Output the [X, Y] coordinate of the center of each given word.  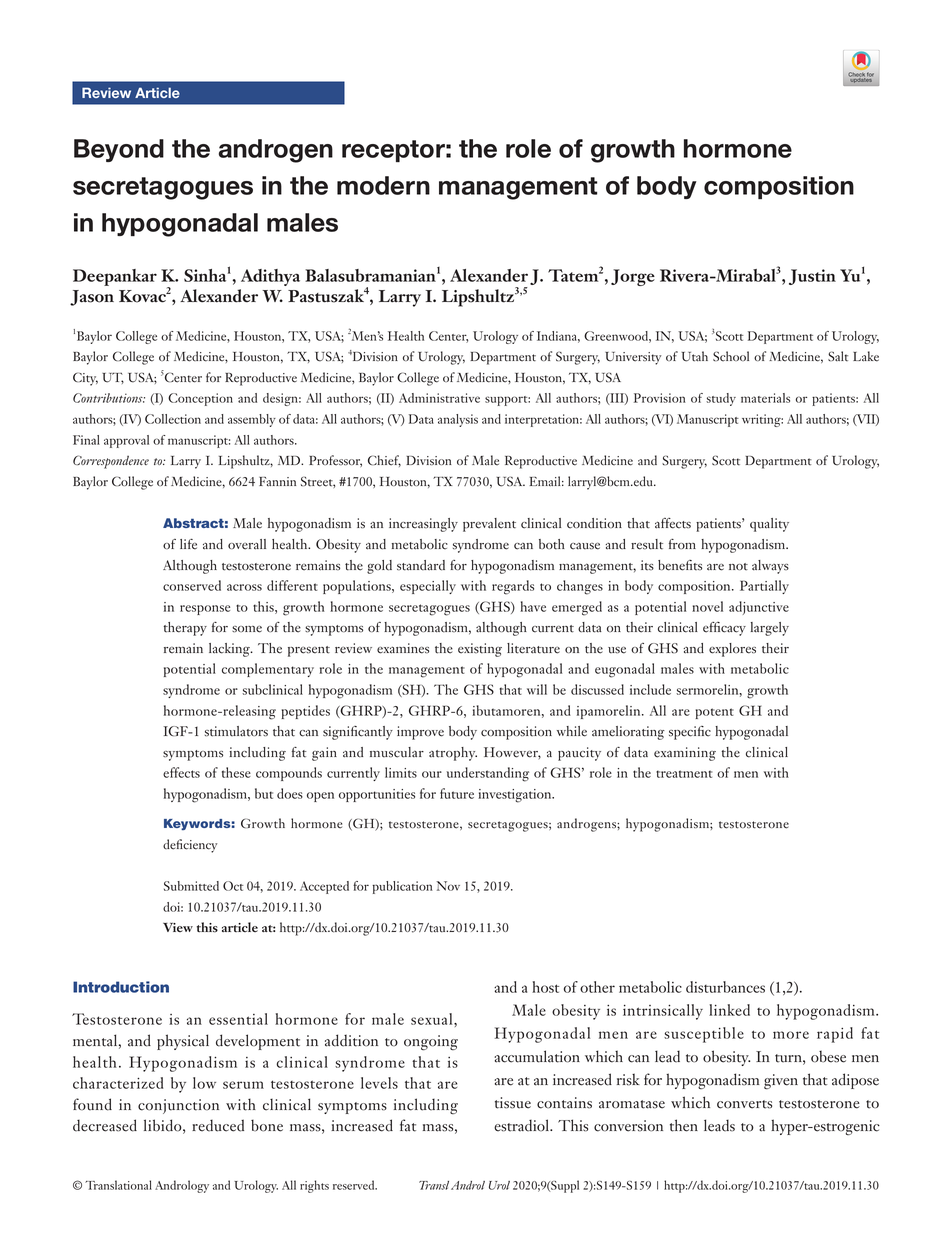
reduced [218, 1125]
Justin [812, 277]
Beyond [119, 150]
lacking [230, 650]
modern [383, 185]
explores [732, 650]
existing [480, 650]
